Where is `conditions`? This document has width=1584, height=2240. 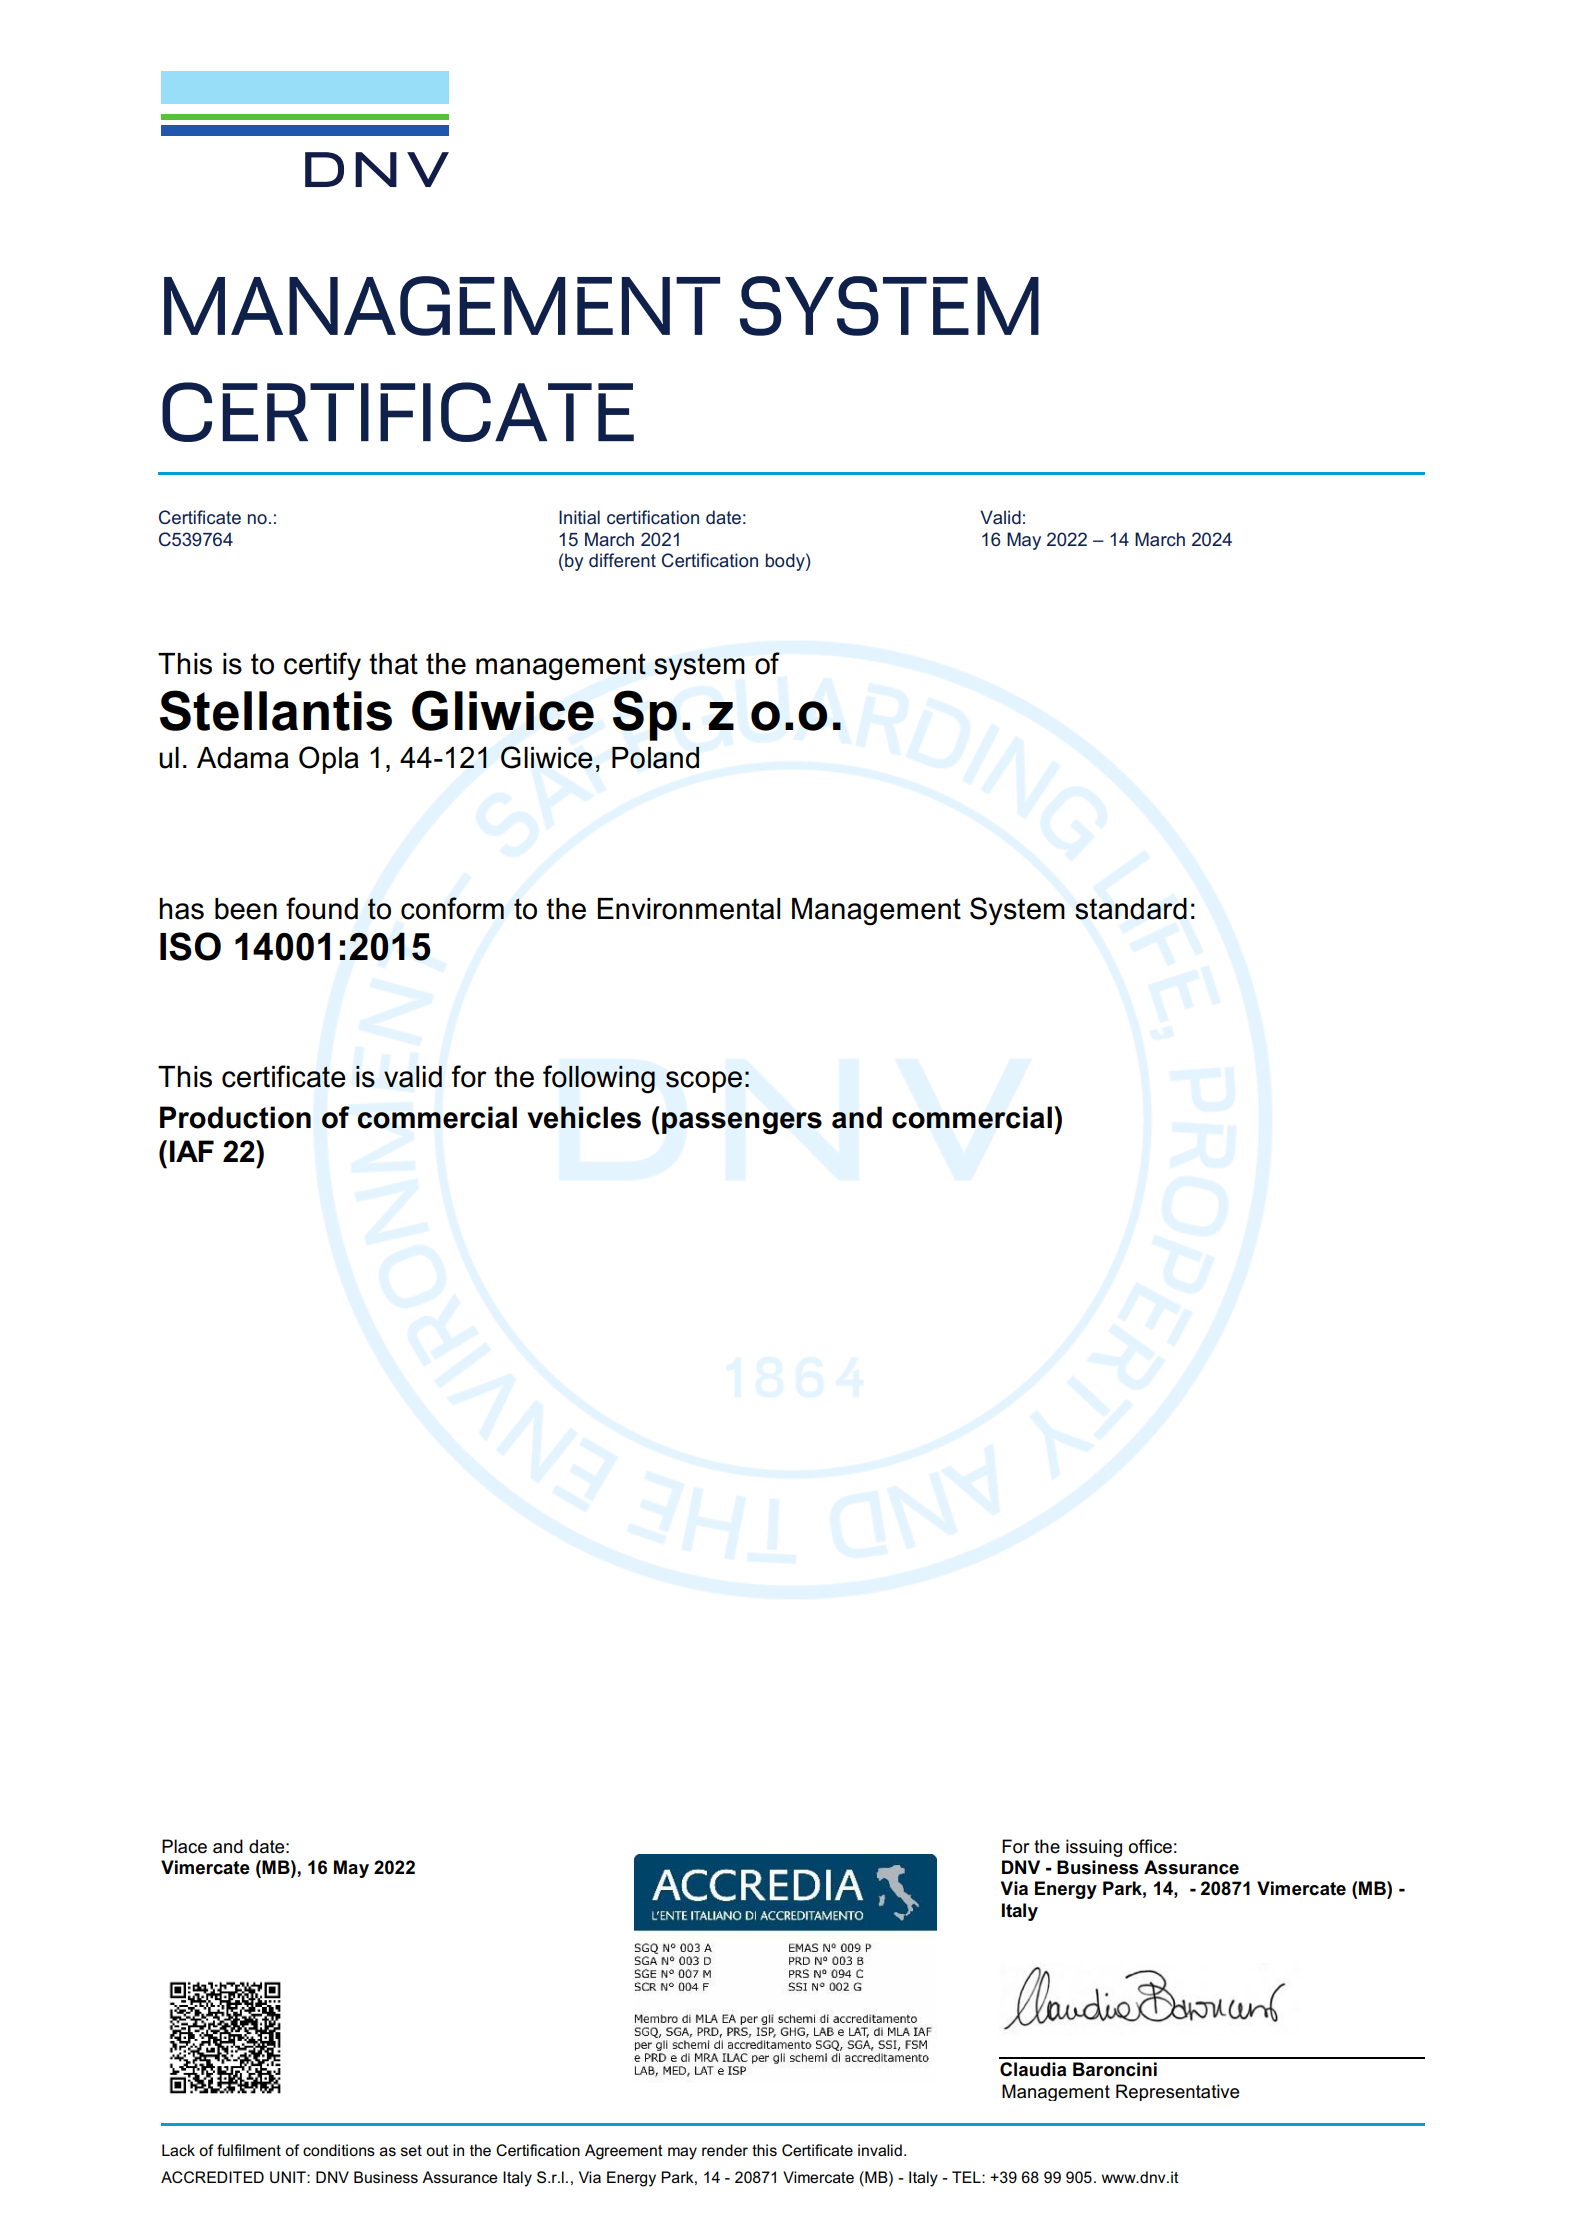 conditions is located at coordinates (339, 2150).
